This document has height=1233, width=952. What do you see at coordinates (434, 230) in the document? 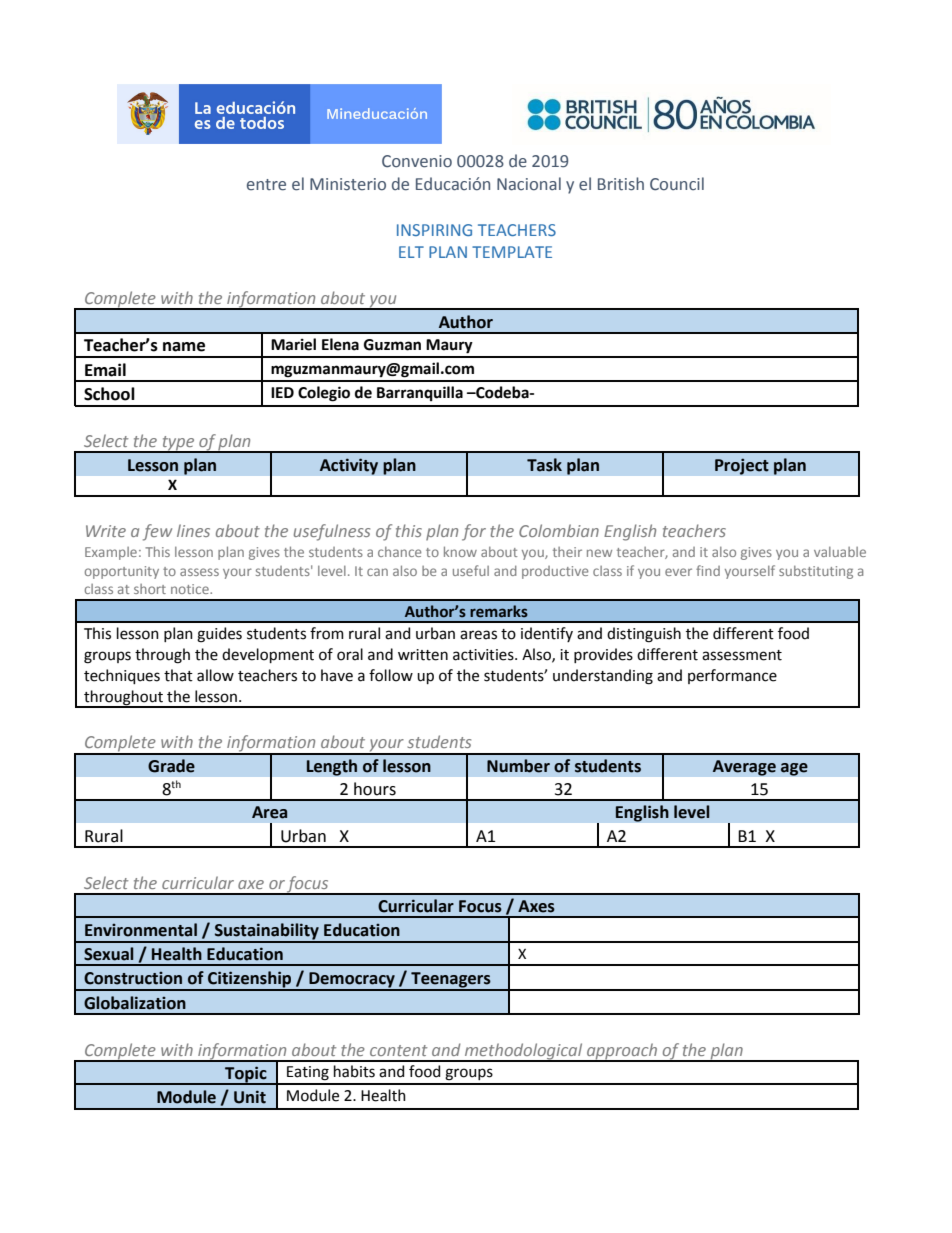
I see `INSPIRING` at bounding box center [434, 230].
